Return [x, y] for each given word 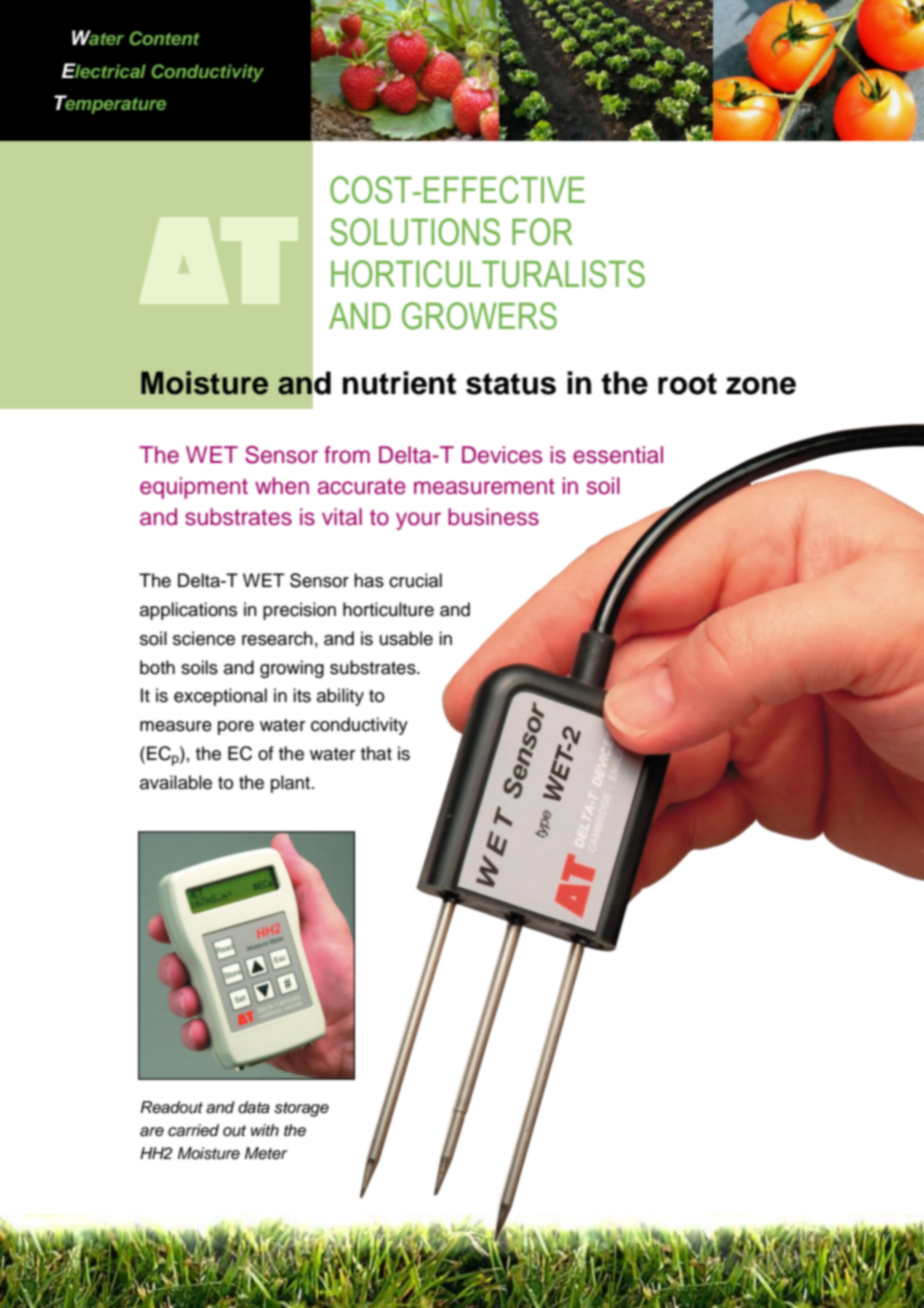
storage [301, 1109]
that [376, 753]
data [254, 1107]
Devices [502, 455]
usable [406, 638]
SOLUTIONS [415, 232]
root [687, 384]
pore [236, 728]
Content [164, 38]
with [265, 1130]
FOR [542, 232]
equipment [194, 488]
